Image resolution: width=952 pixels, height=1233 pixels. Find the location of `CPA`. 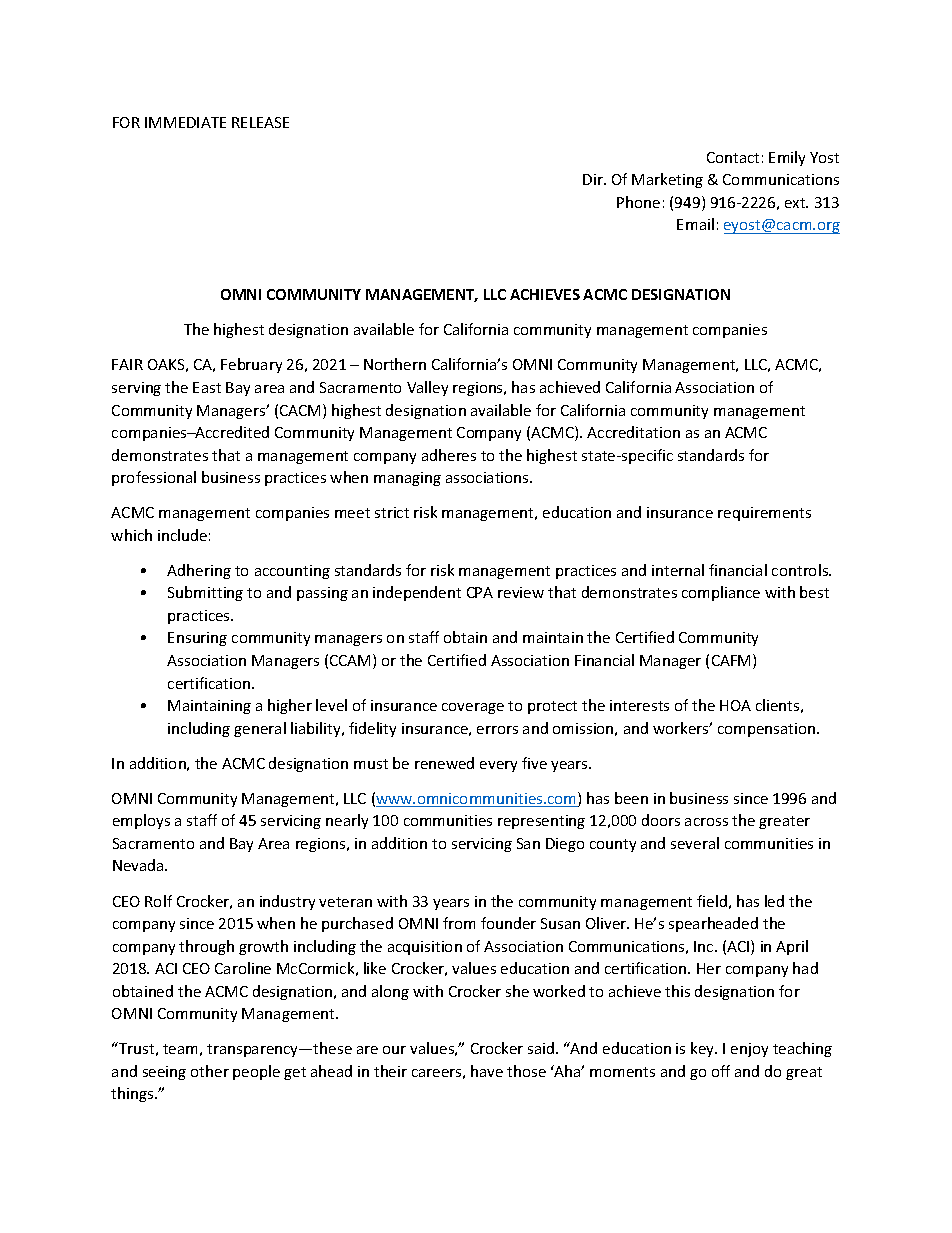

CPA is located at coordinates (480, 592).
